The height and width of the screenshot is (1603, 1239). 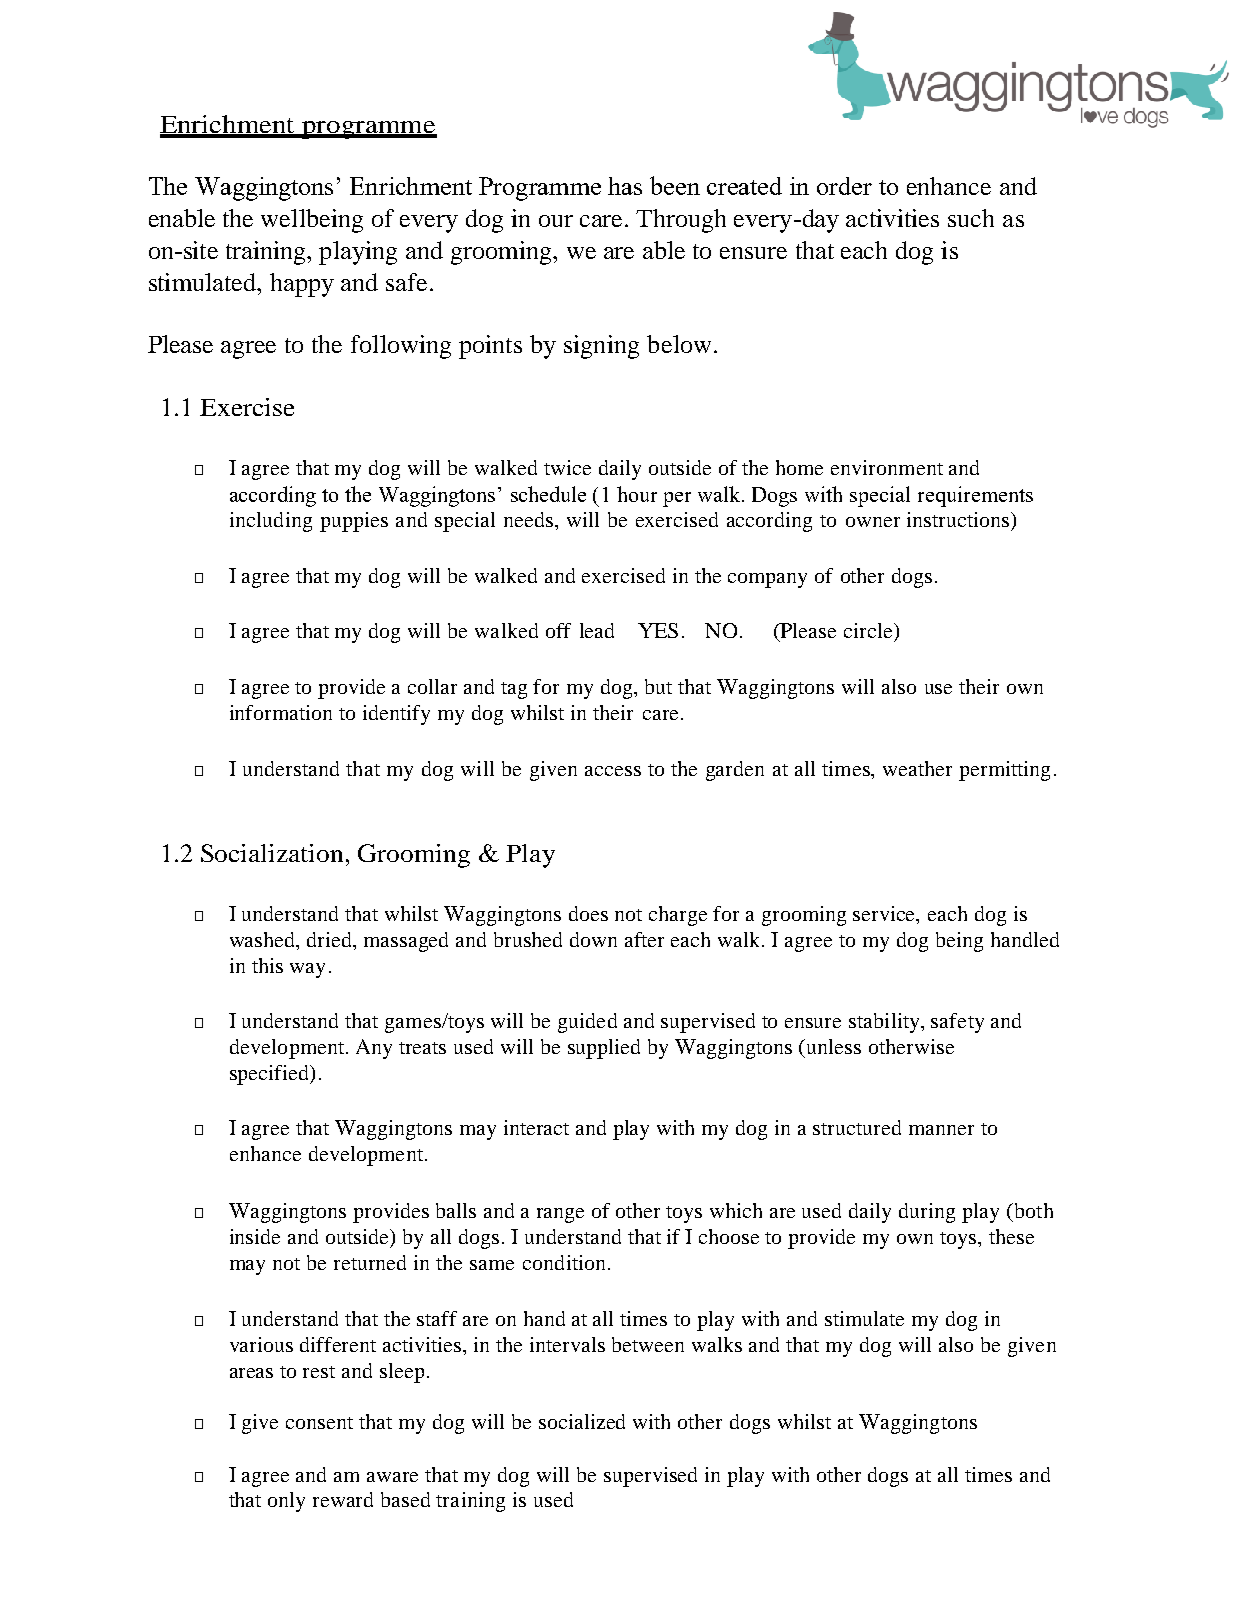 I want to click on interact, so click(x=536, y=1127).
